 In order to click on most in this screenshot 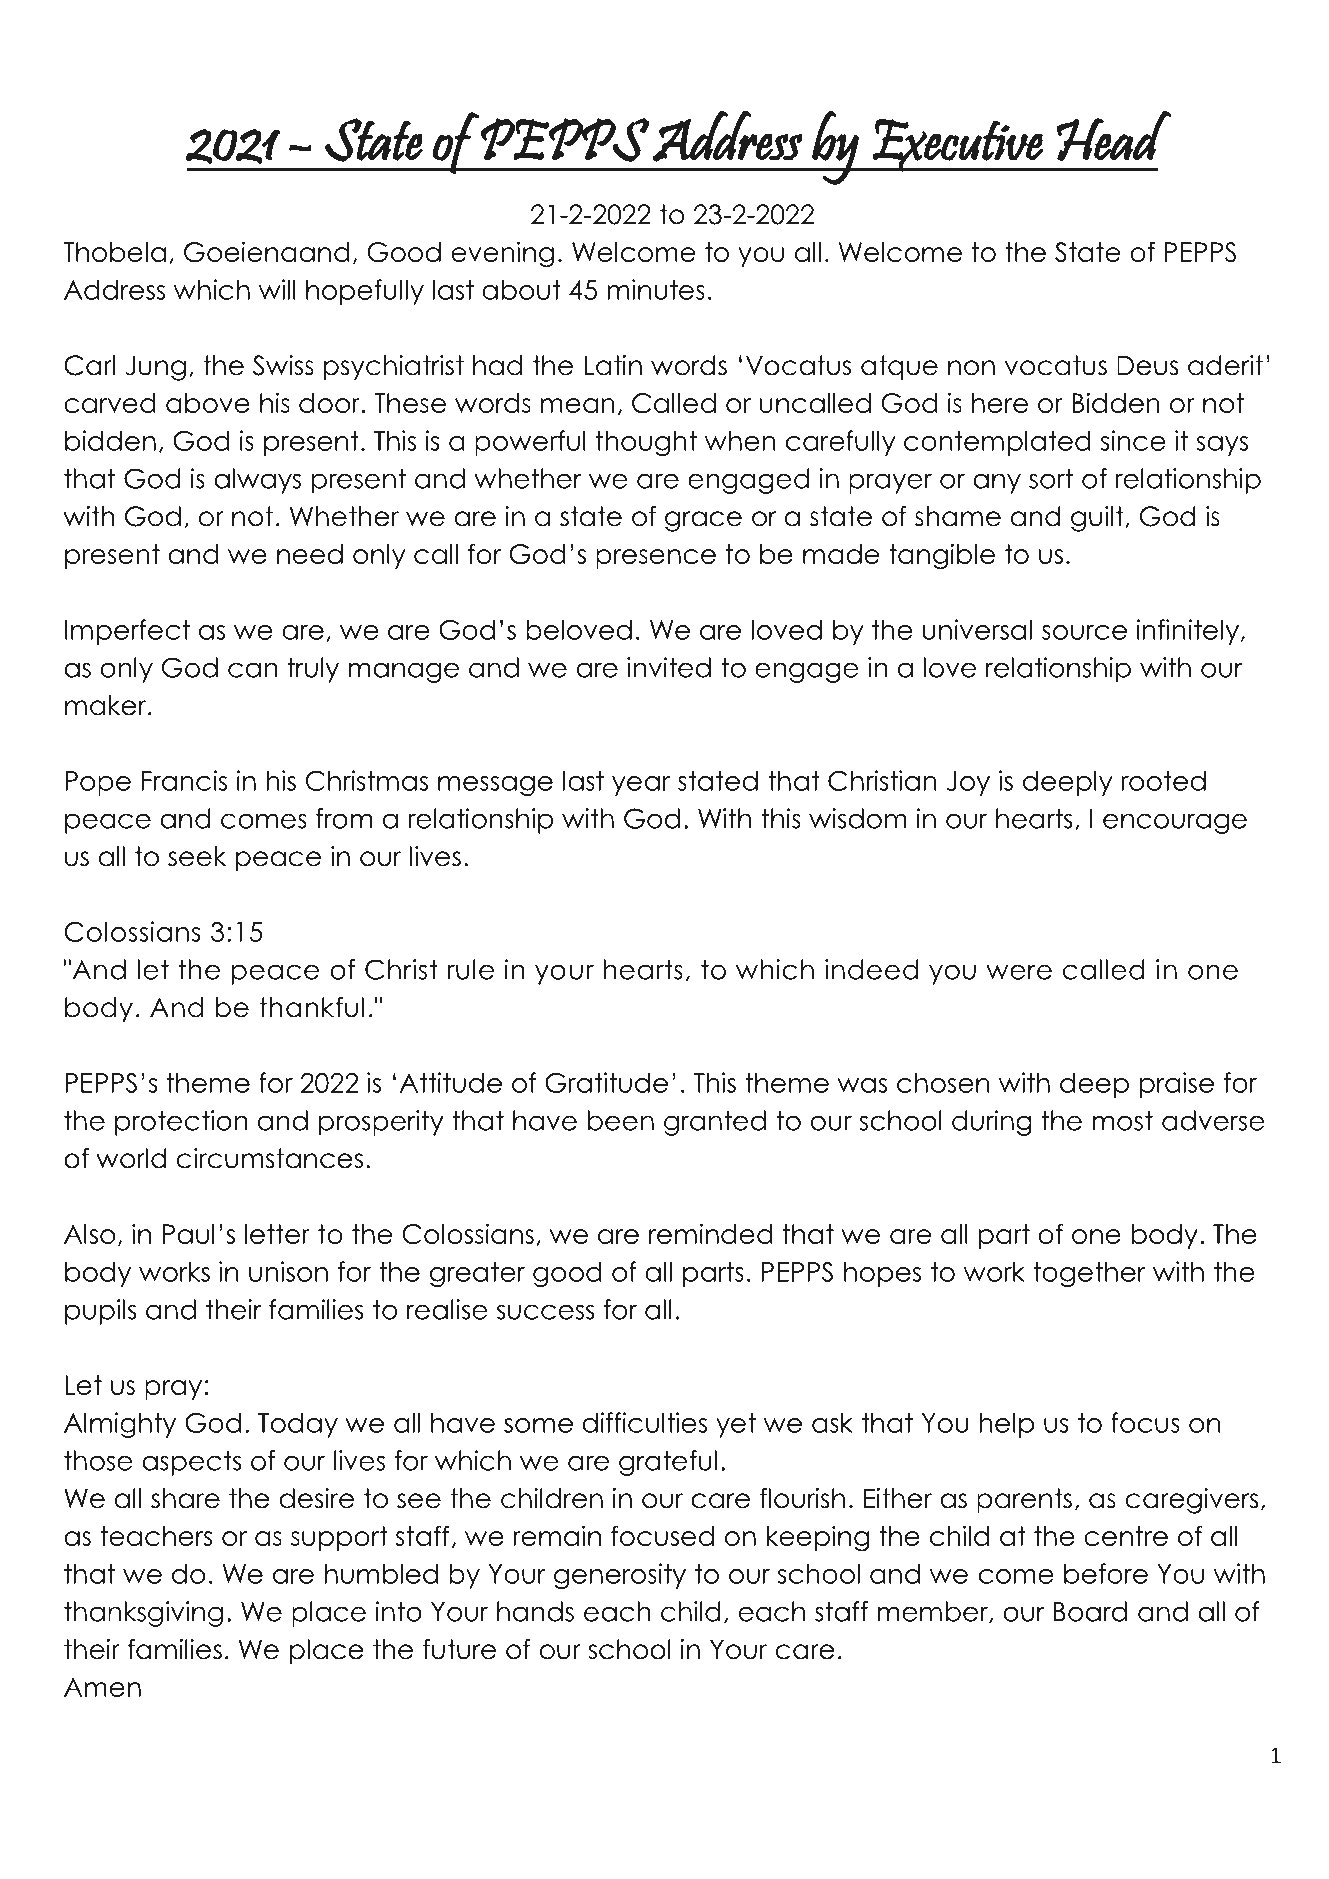, I will do `click(1122, 1120)`.
